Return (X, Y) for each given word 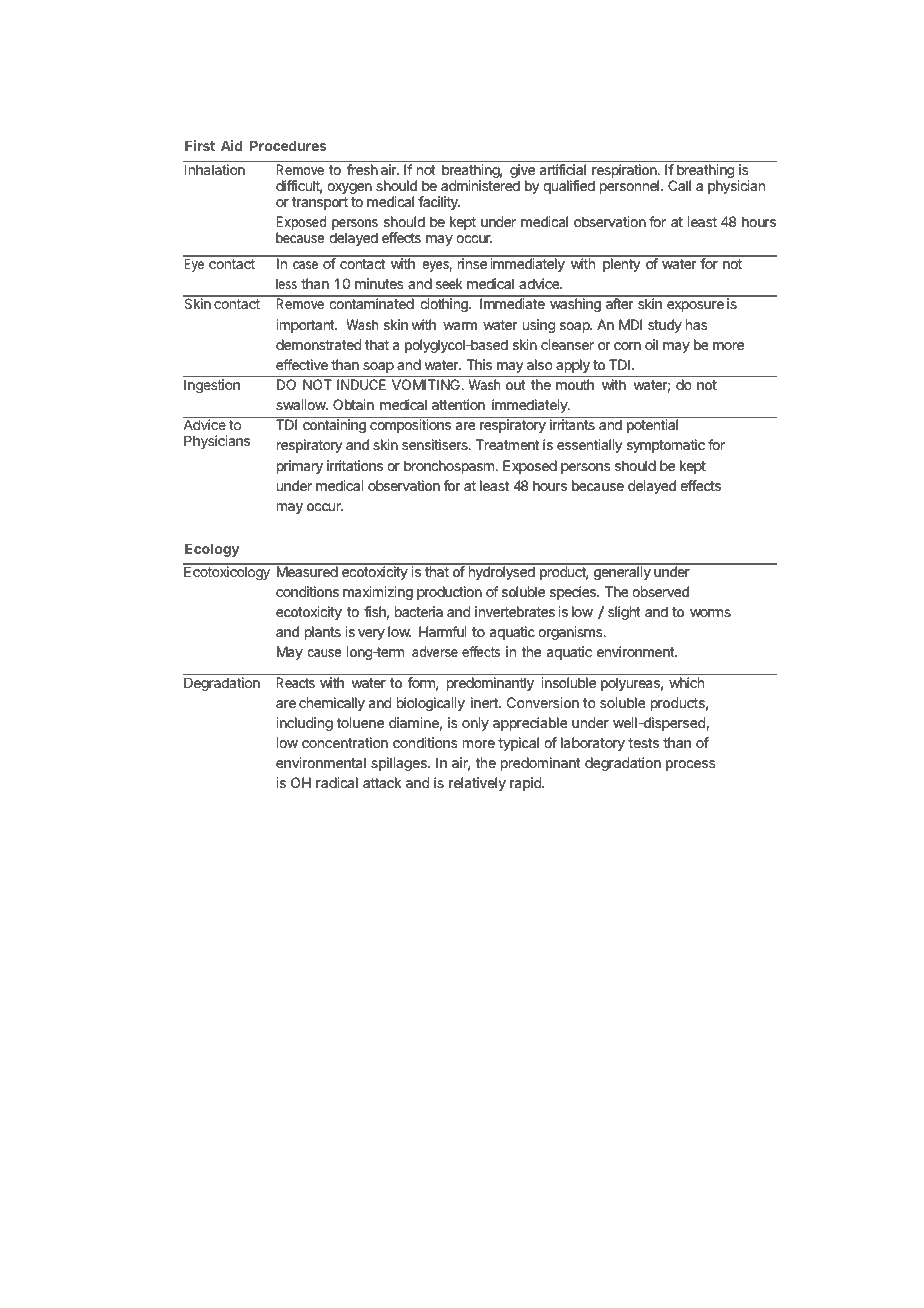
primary (300, 467)
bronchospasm (450, 467)
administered (480, 185)
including (304, 724)
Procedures (288, 145)
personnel (629, 187)
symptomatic (666, 446)
